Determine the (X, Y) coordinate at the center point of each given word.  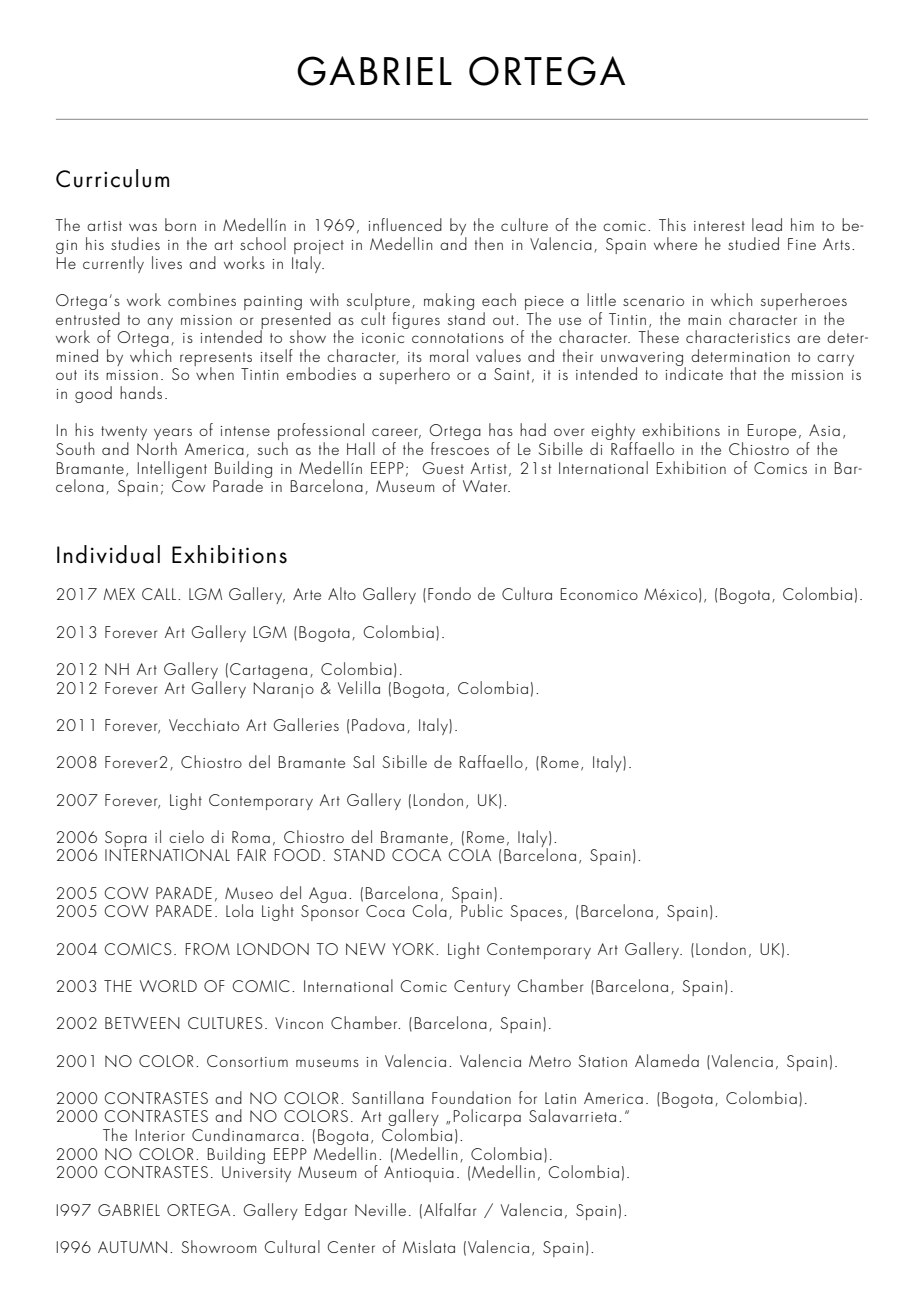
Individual (108, 554)
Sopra (126, 839)
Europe (772, 432)
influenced (405, 224)
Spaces (536, 913)
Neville (380, 1209)
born (180, 224)
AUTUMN (132, 1247)
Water (486, 486)
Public (482, 909)
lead (767, 224)
